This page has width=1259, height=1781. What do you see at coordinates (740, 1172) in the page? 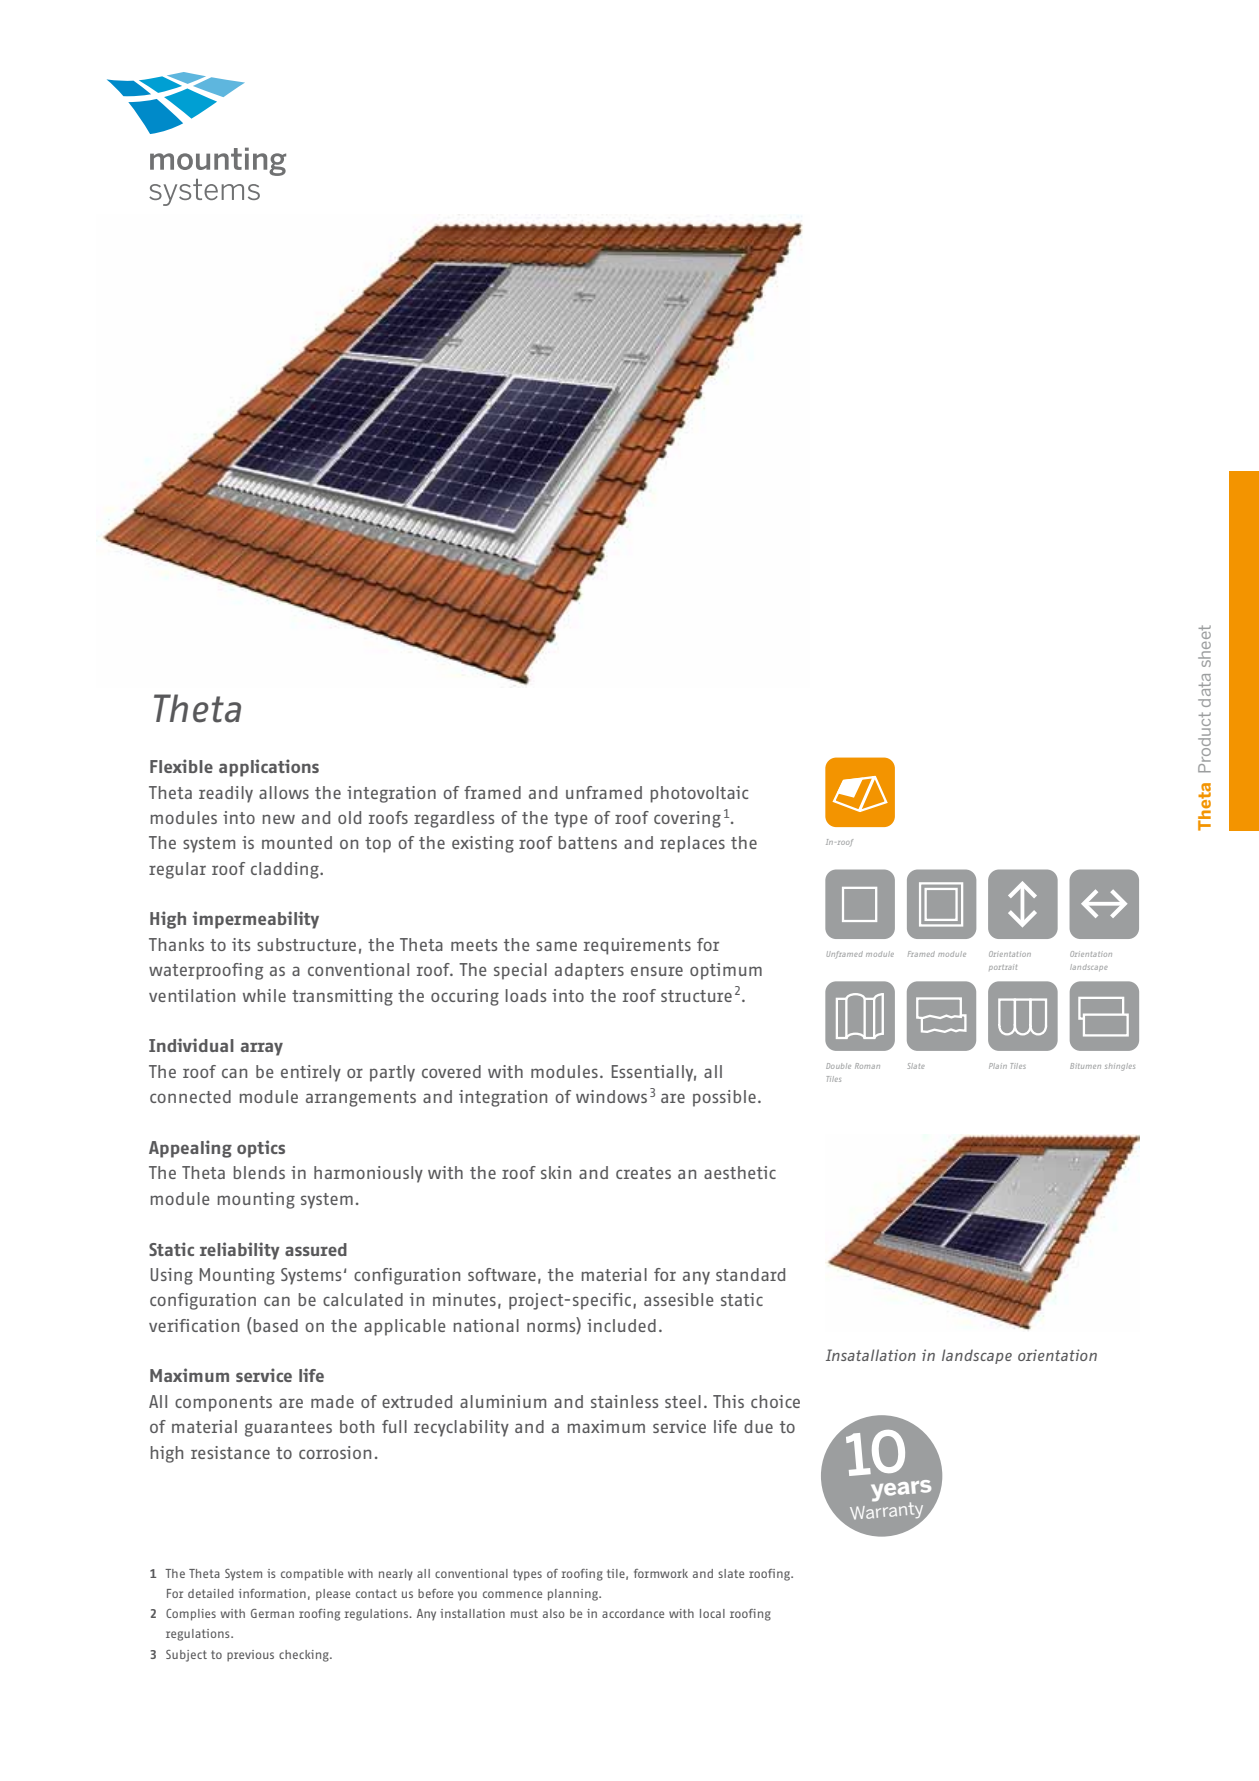
I see `aesthetic` at bounding box center [740, 1172].
